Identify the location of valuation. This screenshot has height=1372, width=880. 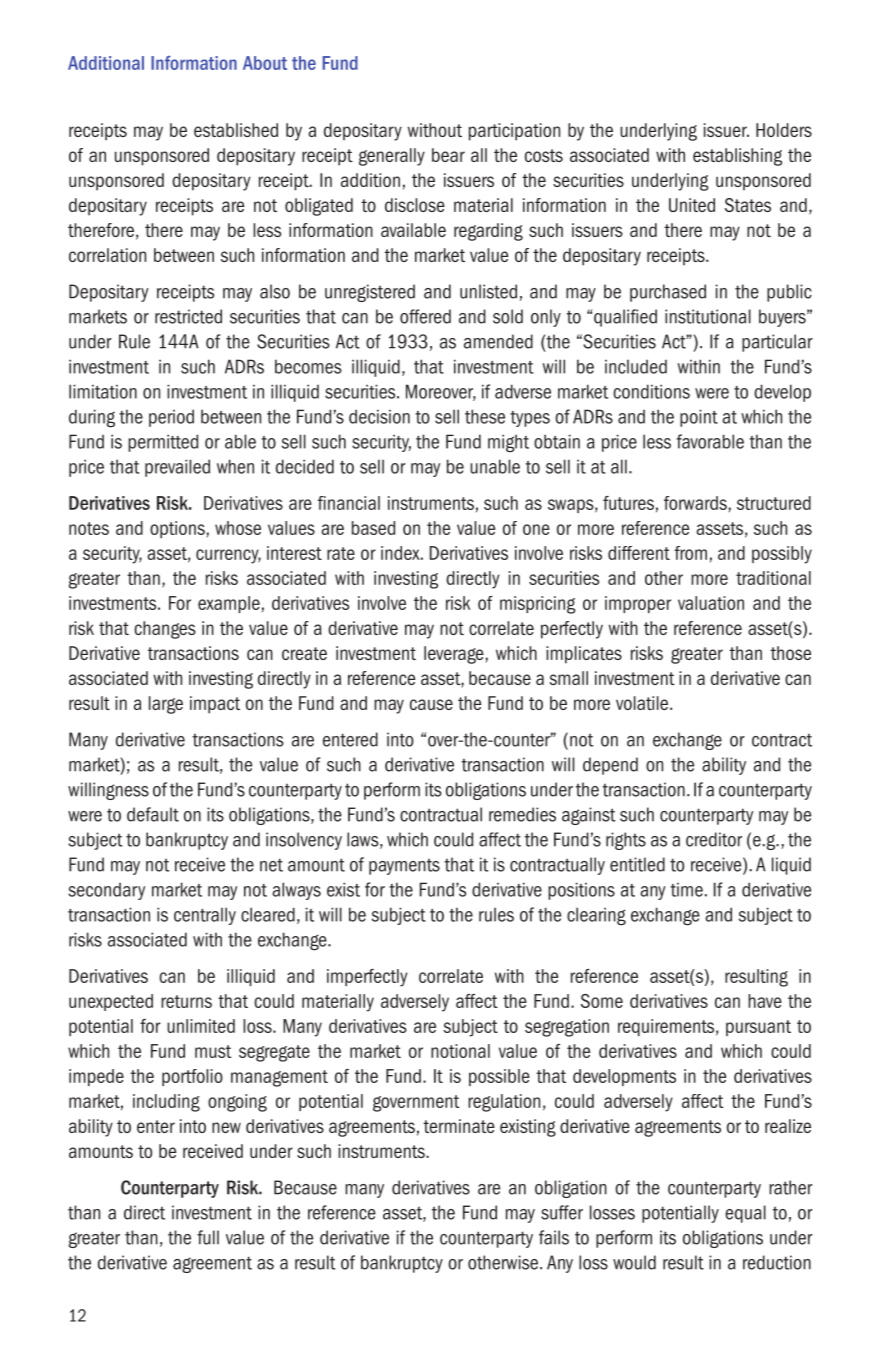
(711, 603).
